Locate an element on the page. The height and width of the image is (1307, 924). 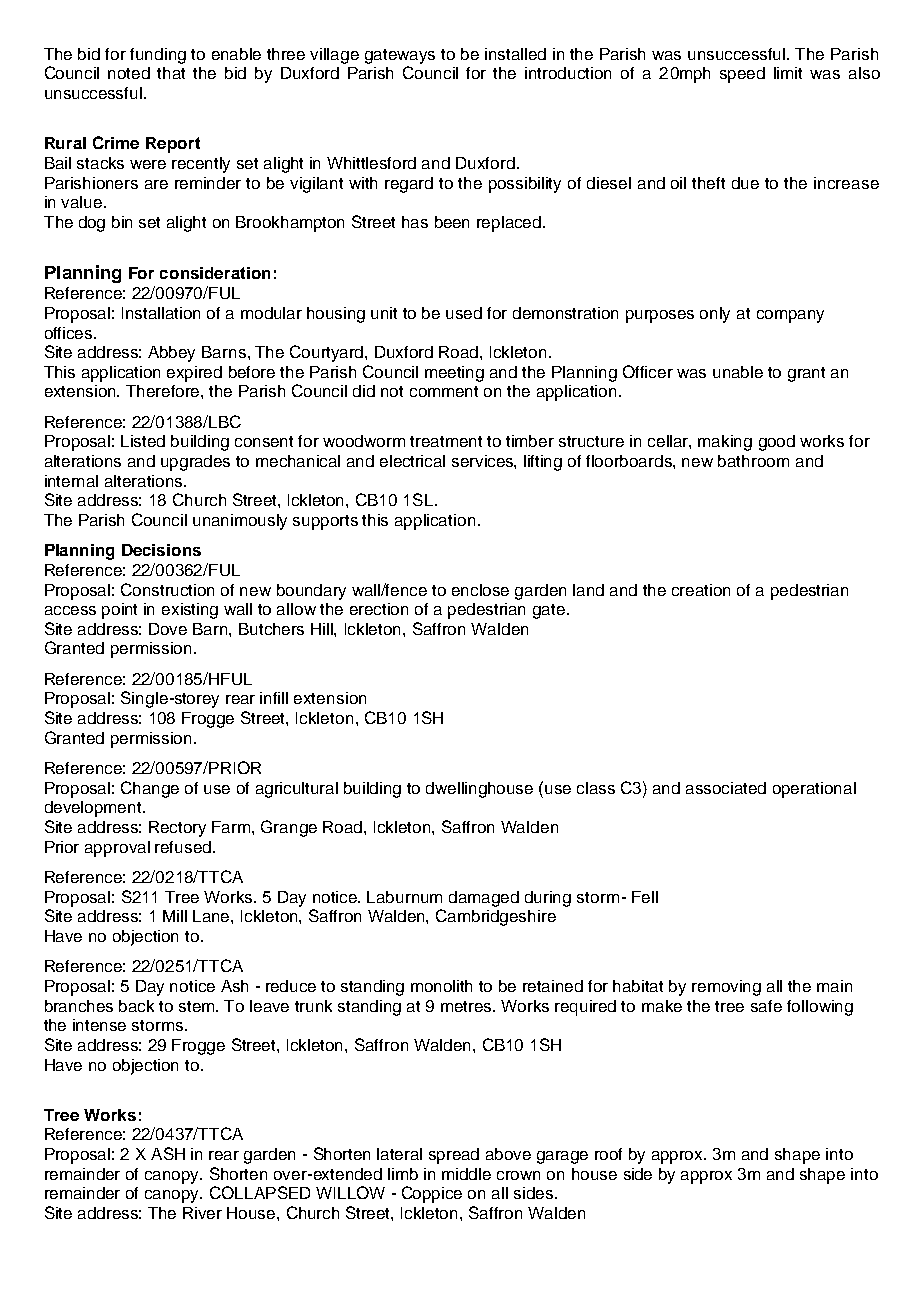
meeting is located at coordinates (454, 374).
